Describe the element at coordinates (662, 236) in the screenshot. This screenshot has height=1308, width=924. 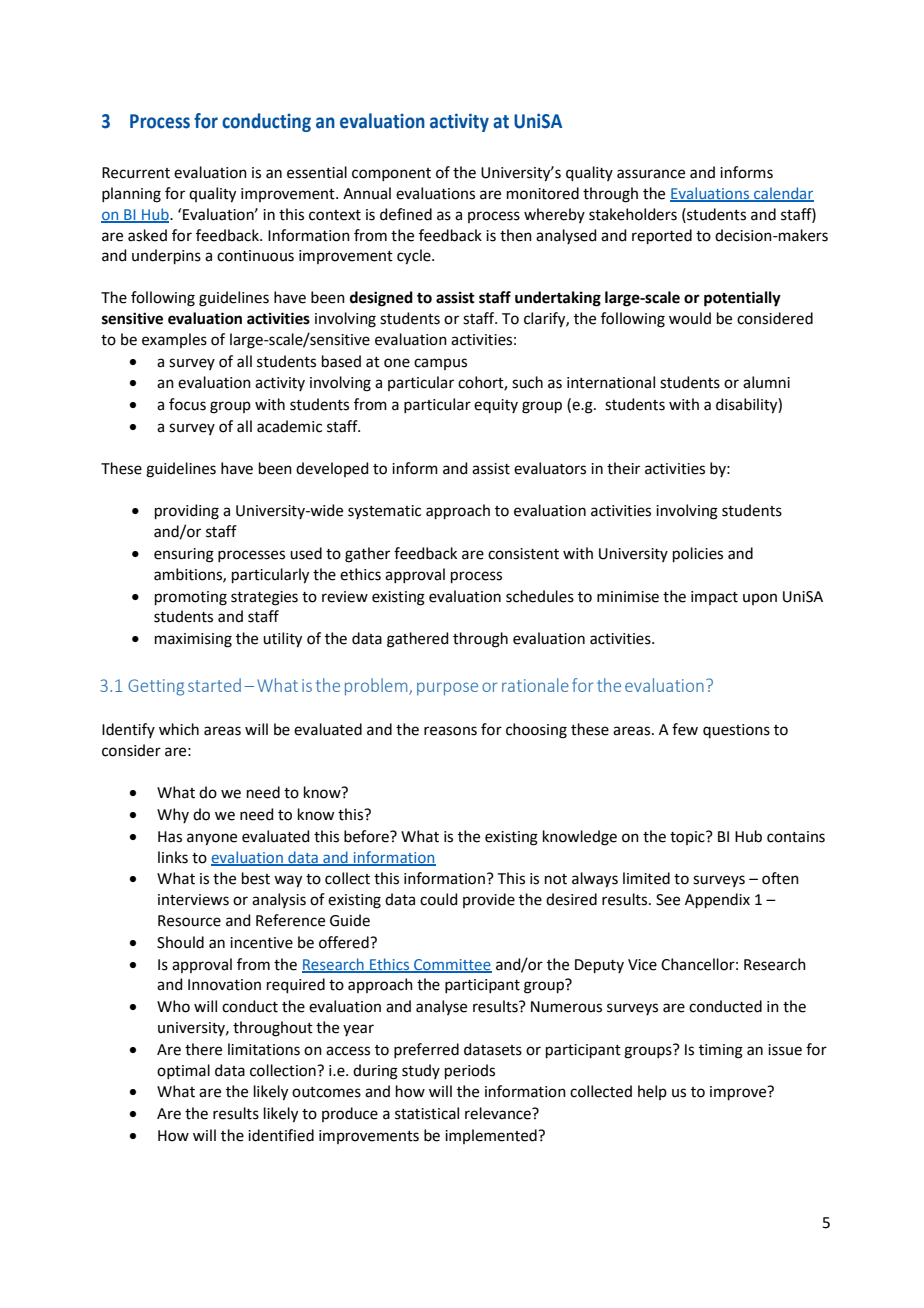
I see `reported` at that location.
